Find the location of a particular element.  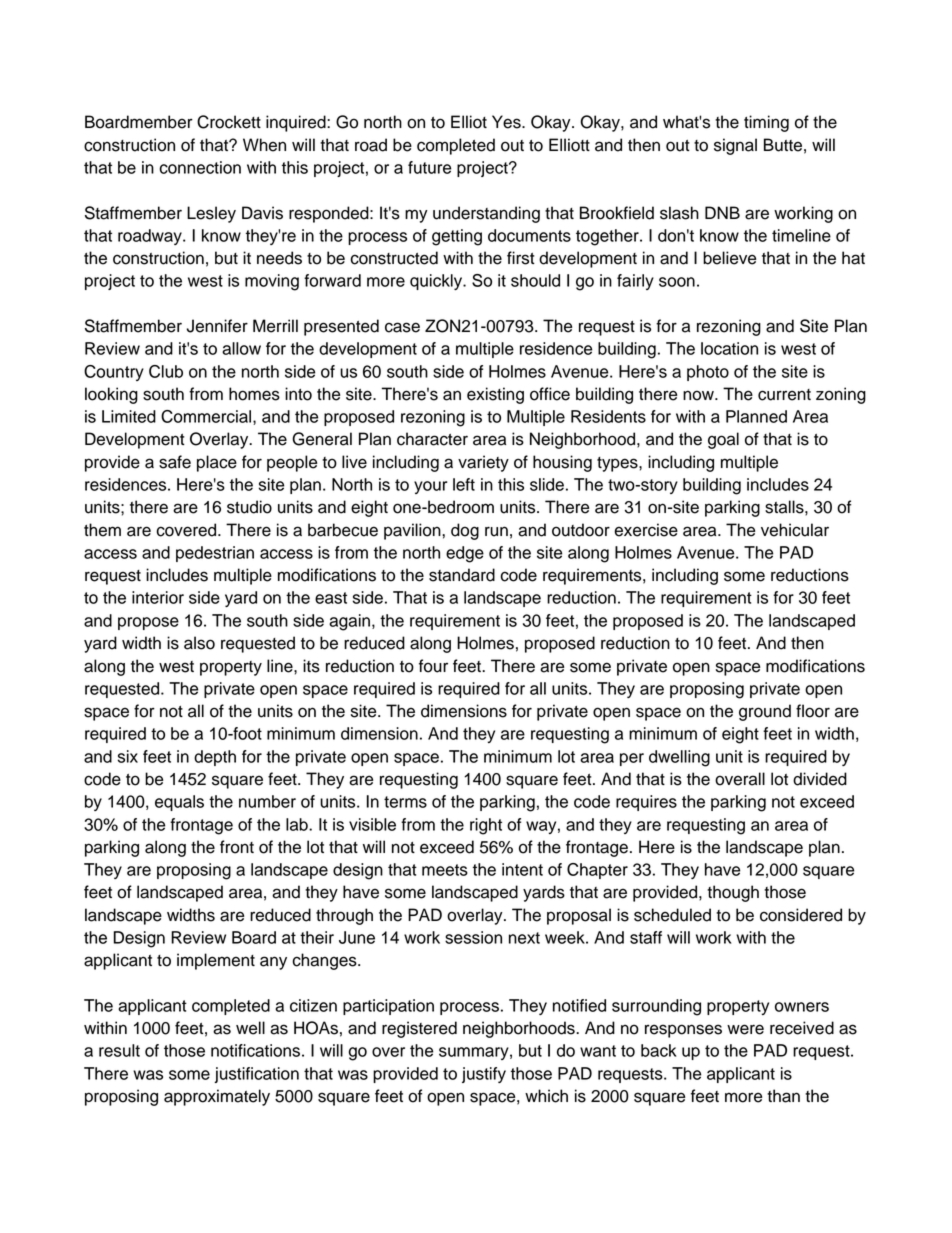

location is located at coordinates (729, 348).
